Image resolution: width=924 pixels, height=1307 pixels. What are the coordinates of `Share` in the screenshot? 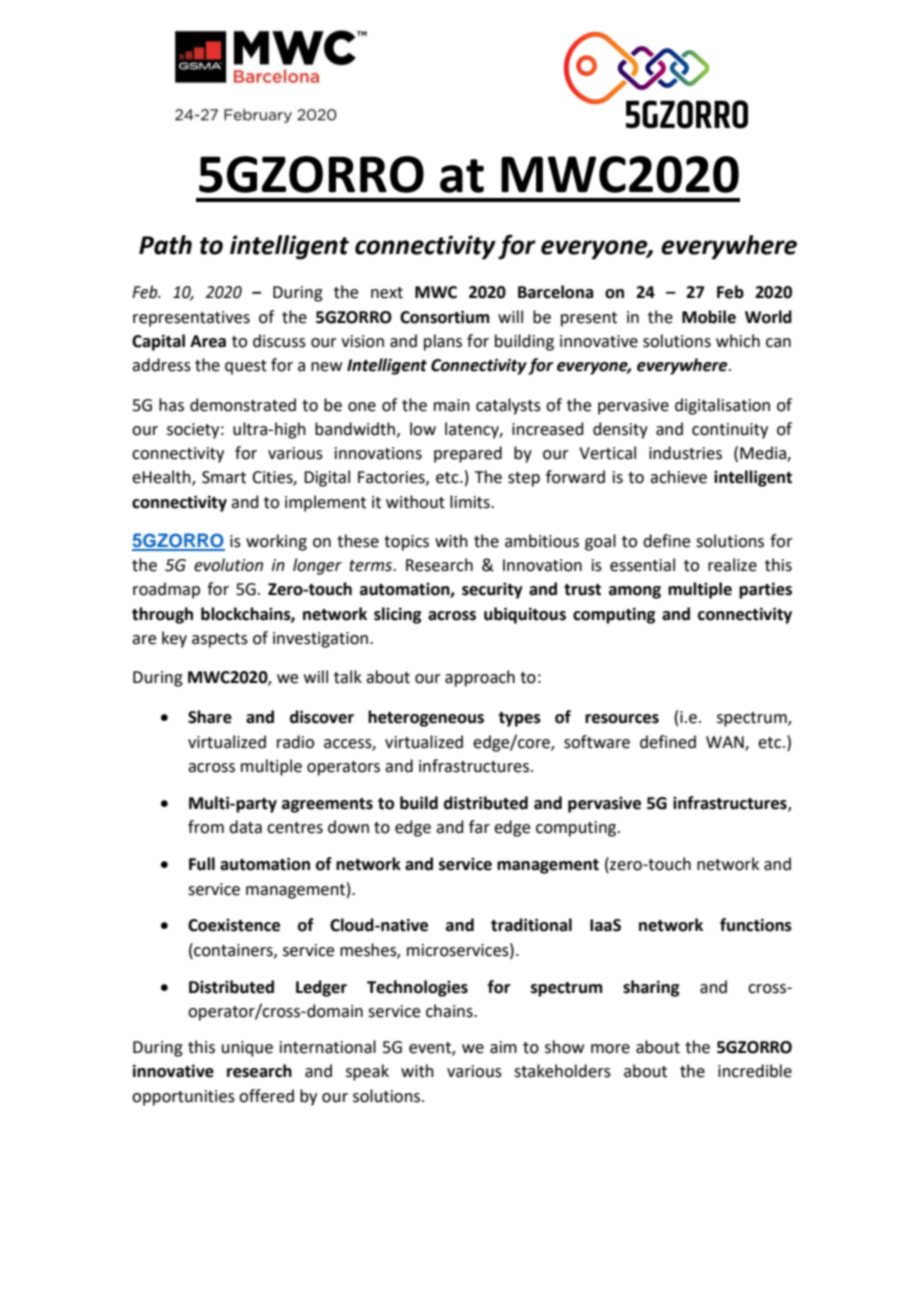 It's located at (210, 717).
